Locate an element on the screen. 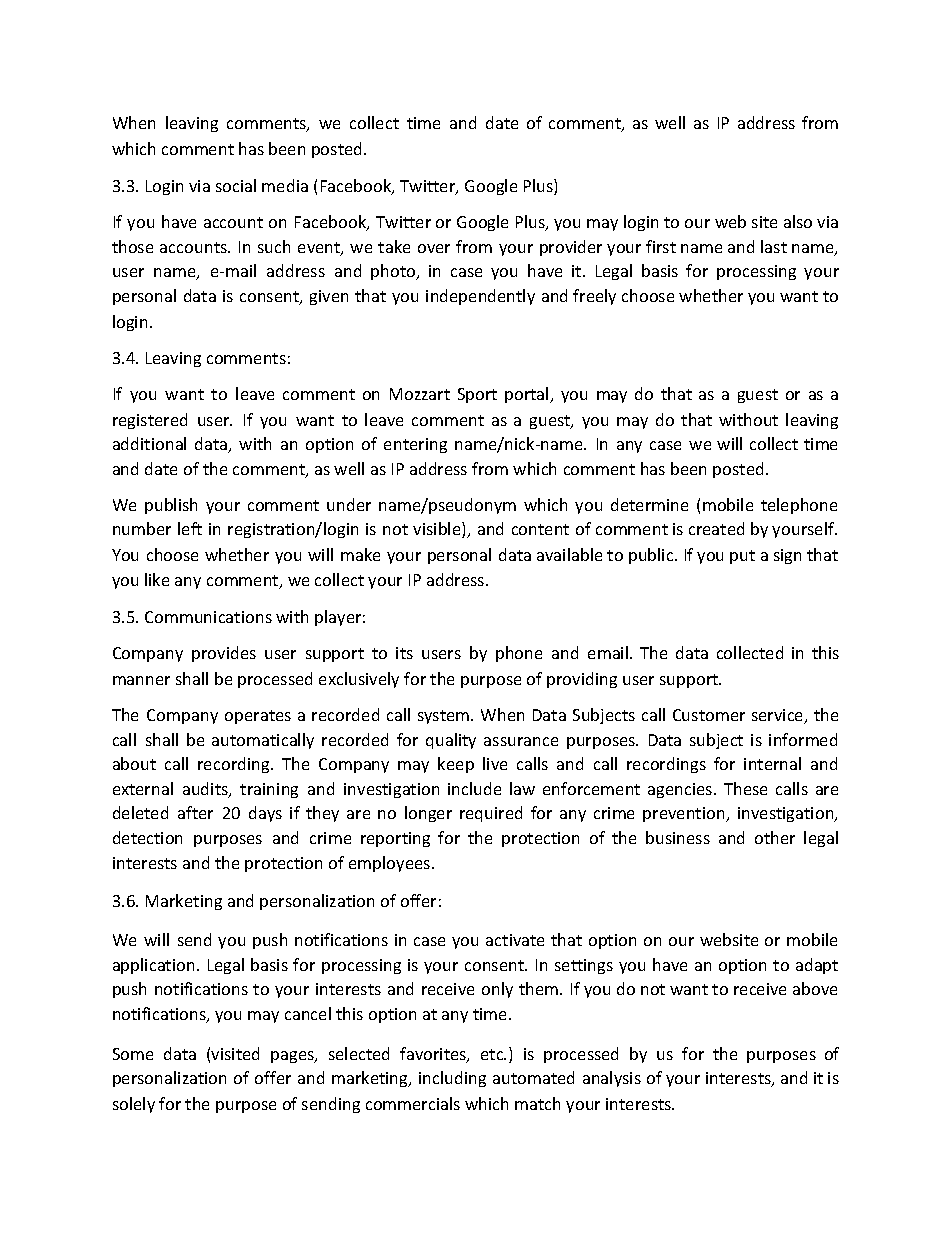 The image size is (952, 1233). last is located at coordinates (774, 246).
